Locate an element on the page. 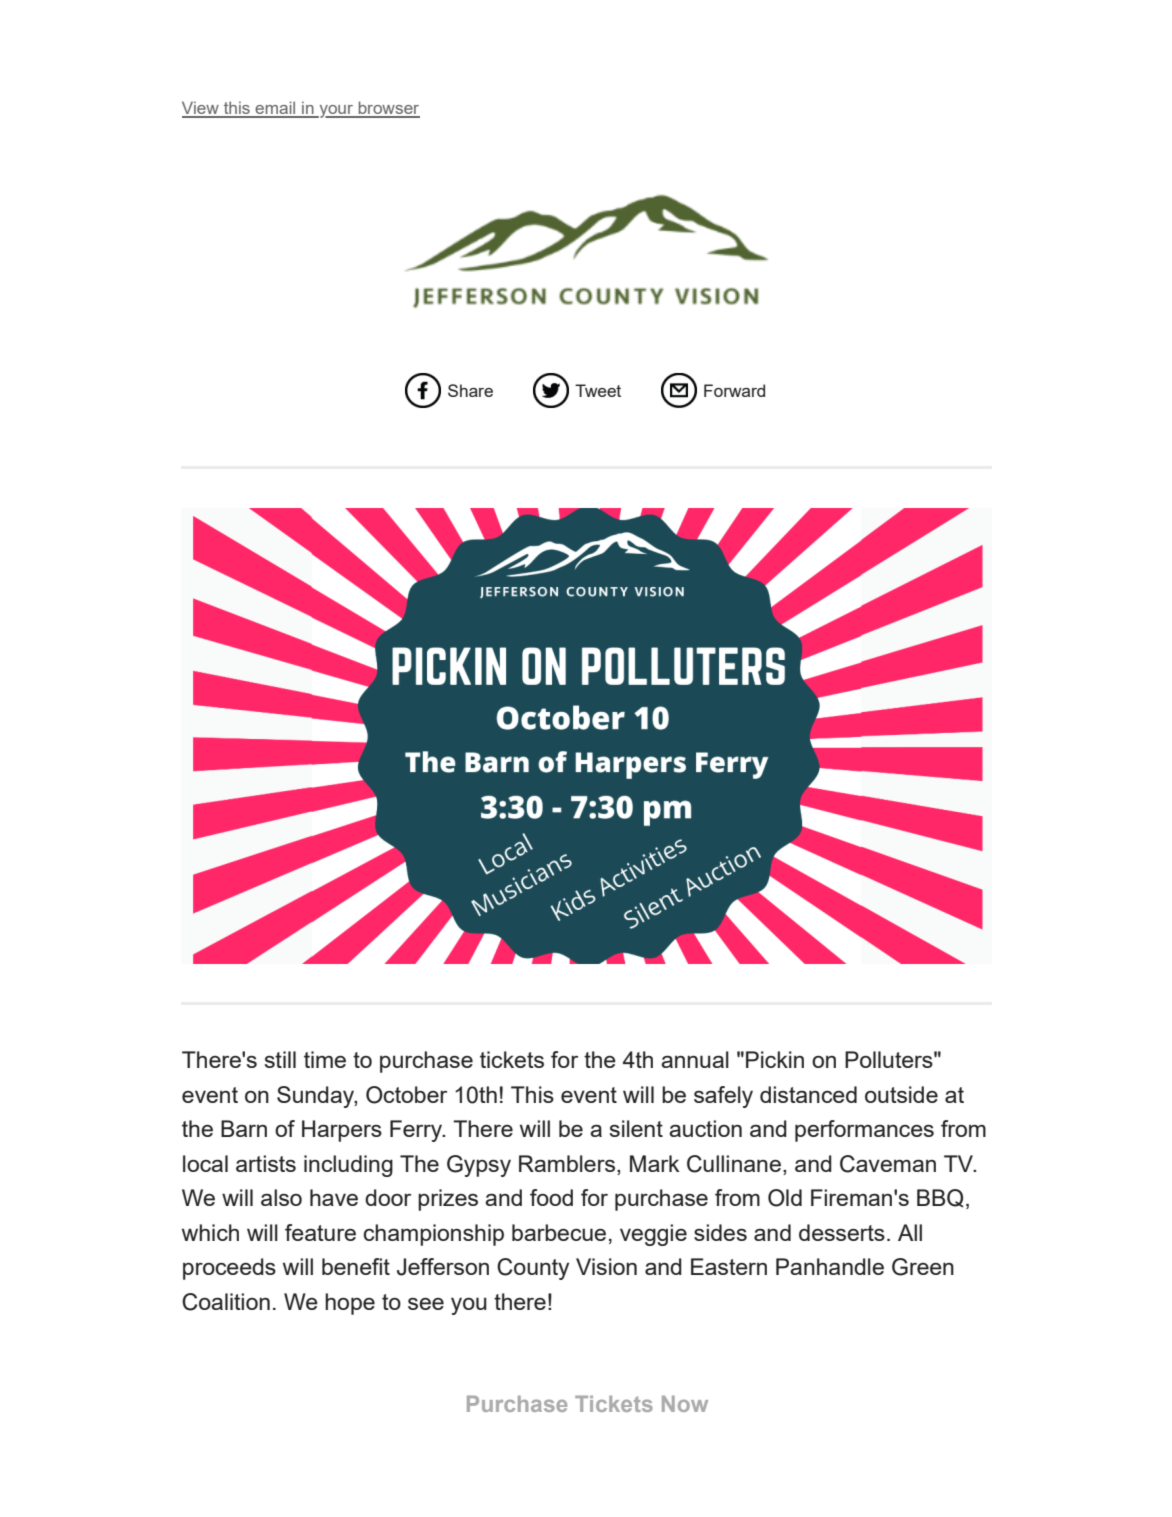 The height and width of the image is (1517, 1172). annual is located at coordinates (695, 1059).
